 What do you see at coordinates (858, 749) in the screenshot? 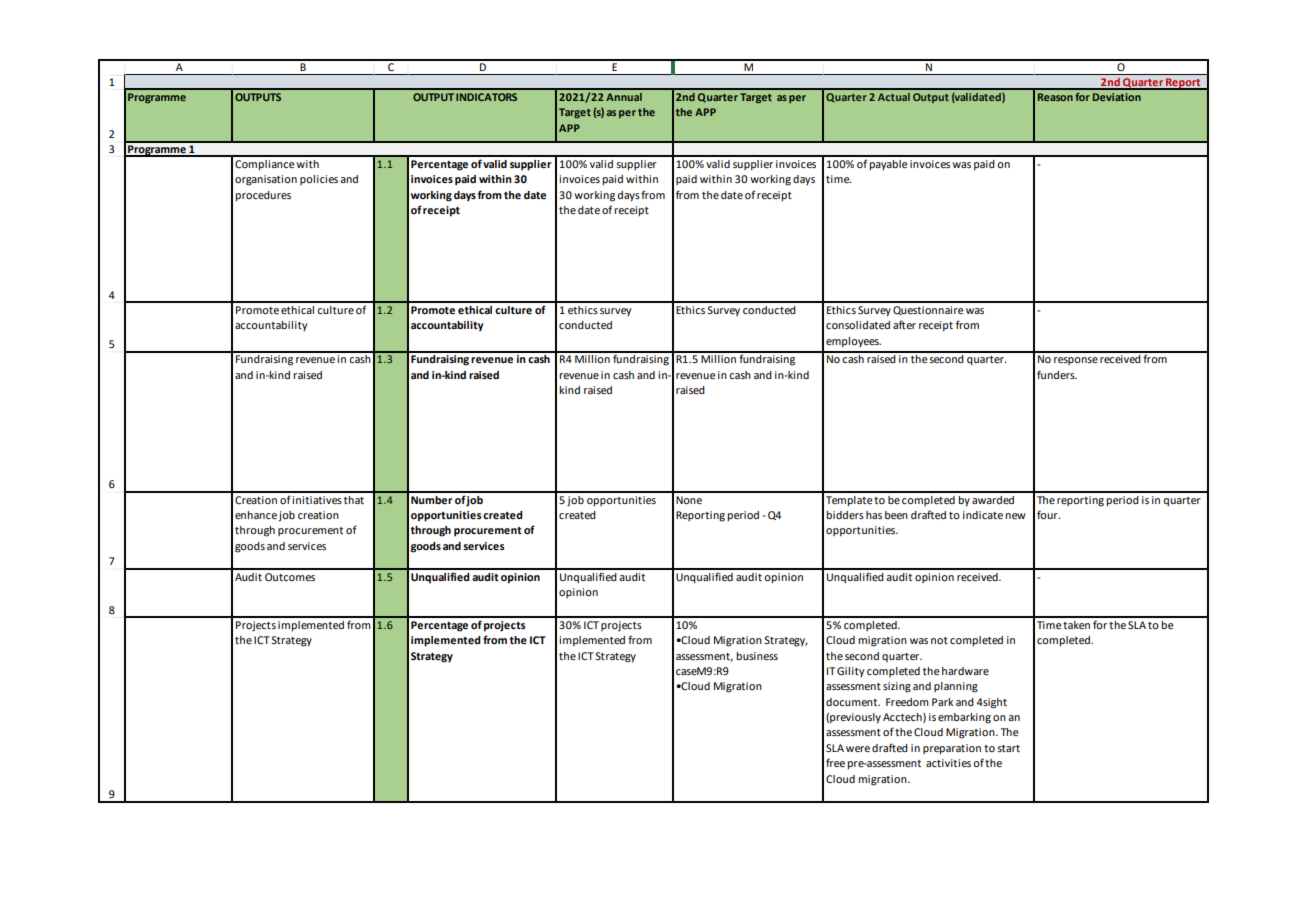
I see `were` at bounding box center [858, 749].
